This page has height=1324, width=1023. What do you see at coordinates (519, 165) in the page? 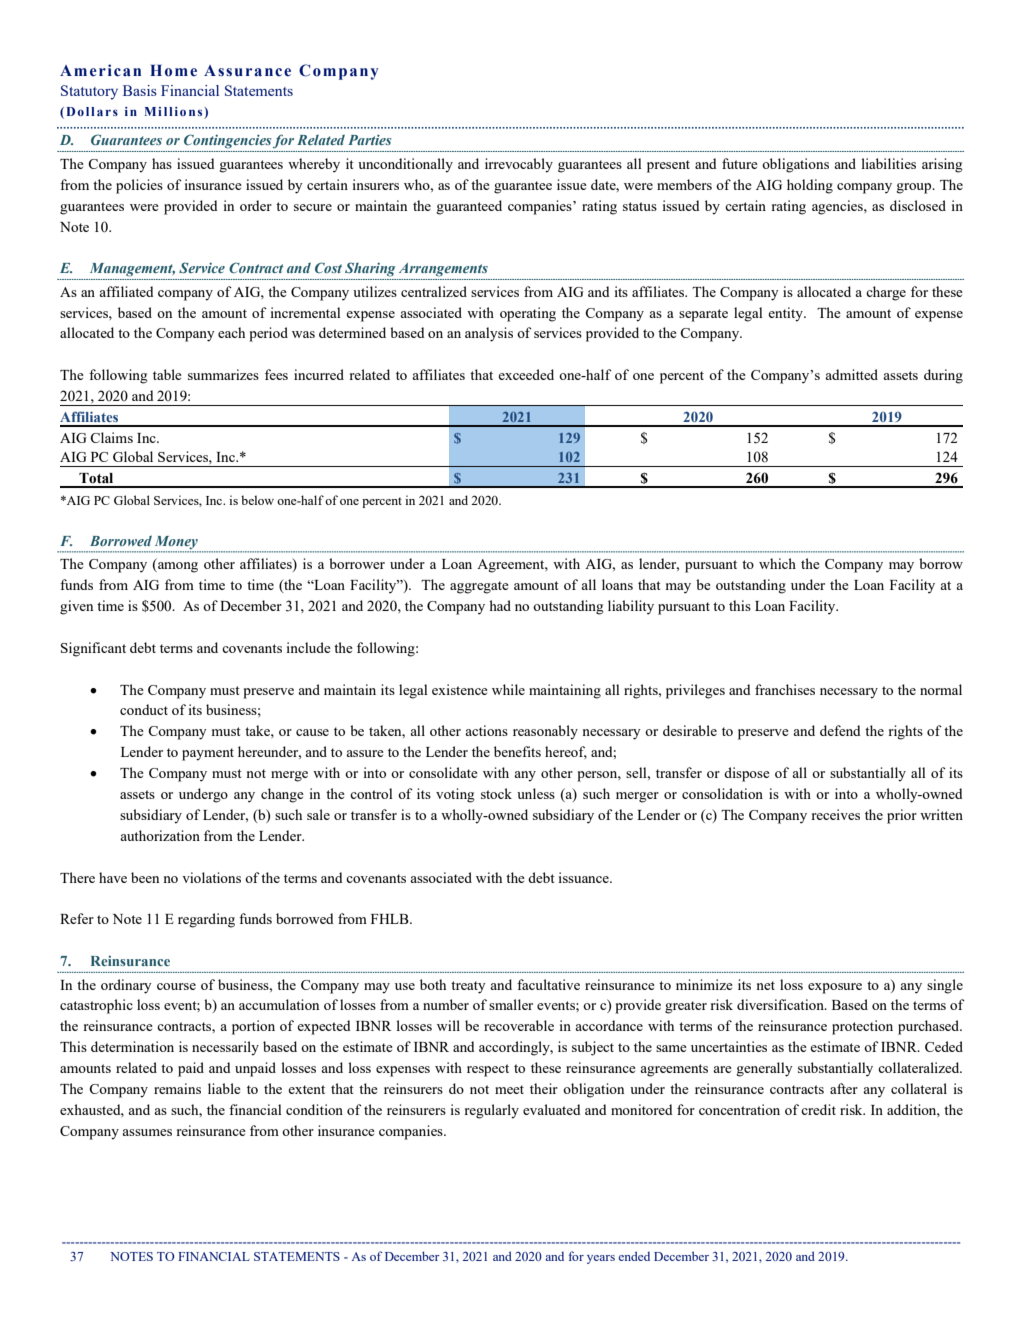
I see `irrevocably` at bounding box center [519, 165].
